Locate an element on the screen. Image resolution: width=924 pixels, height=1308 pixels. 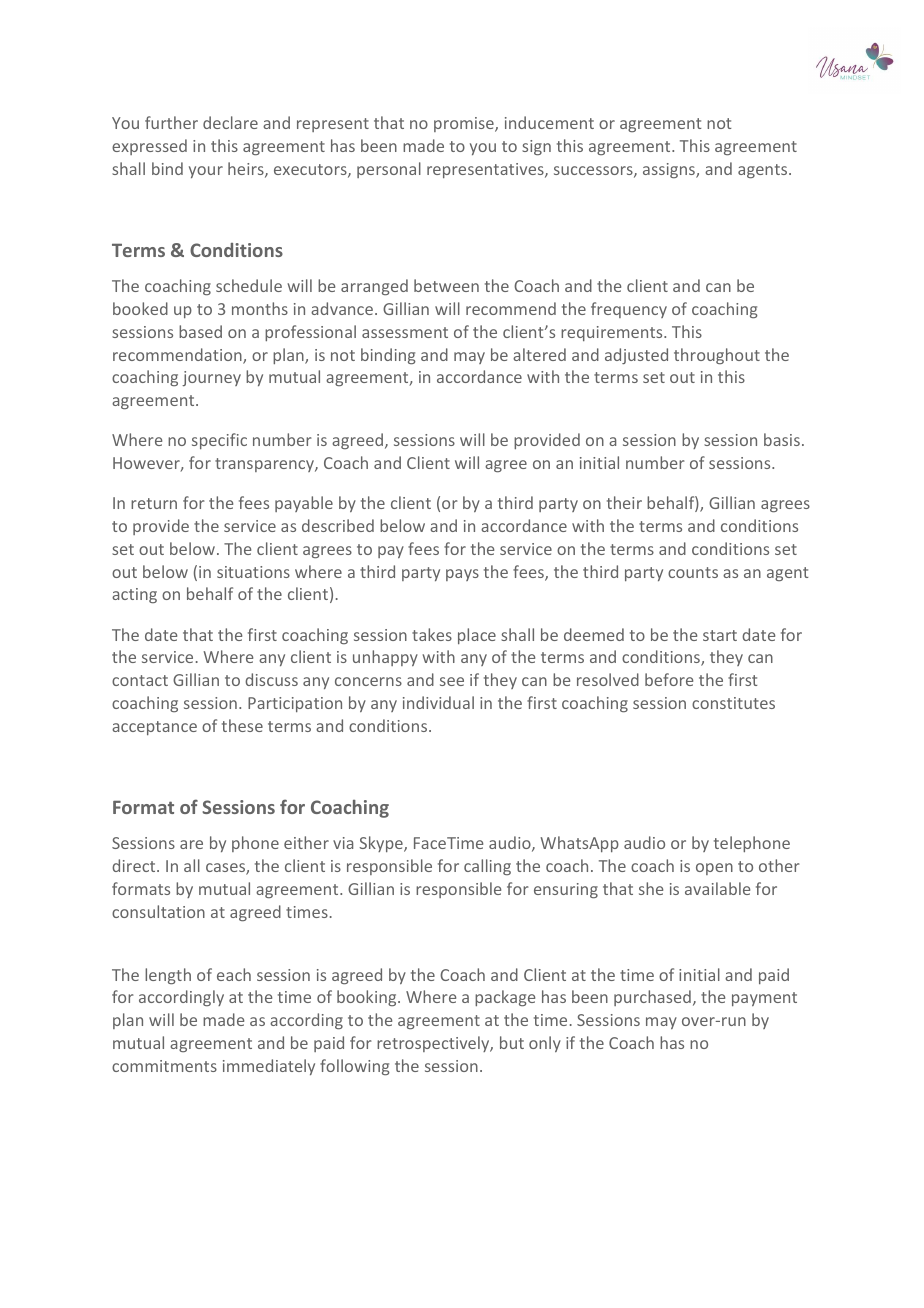
your is located at coordinates (206, 172).
